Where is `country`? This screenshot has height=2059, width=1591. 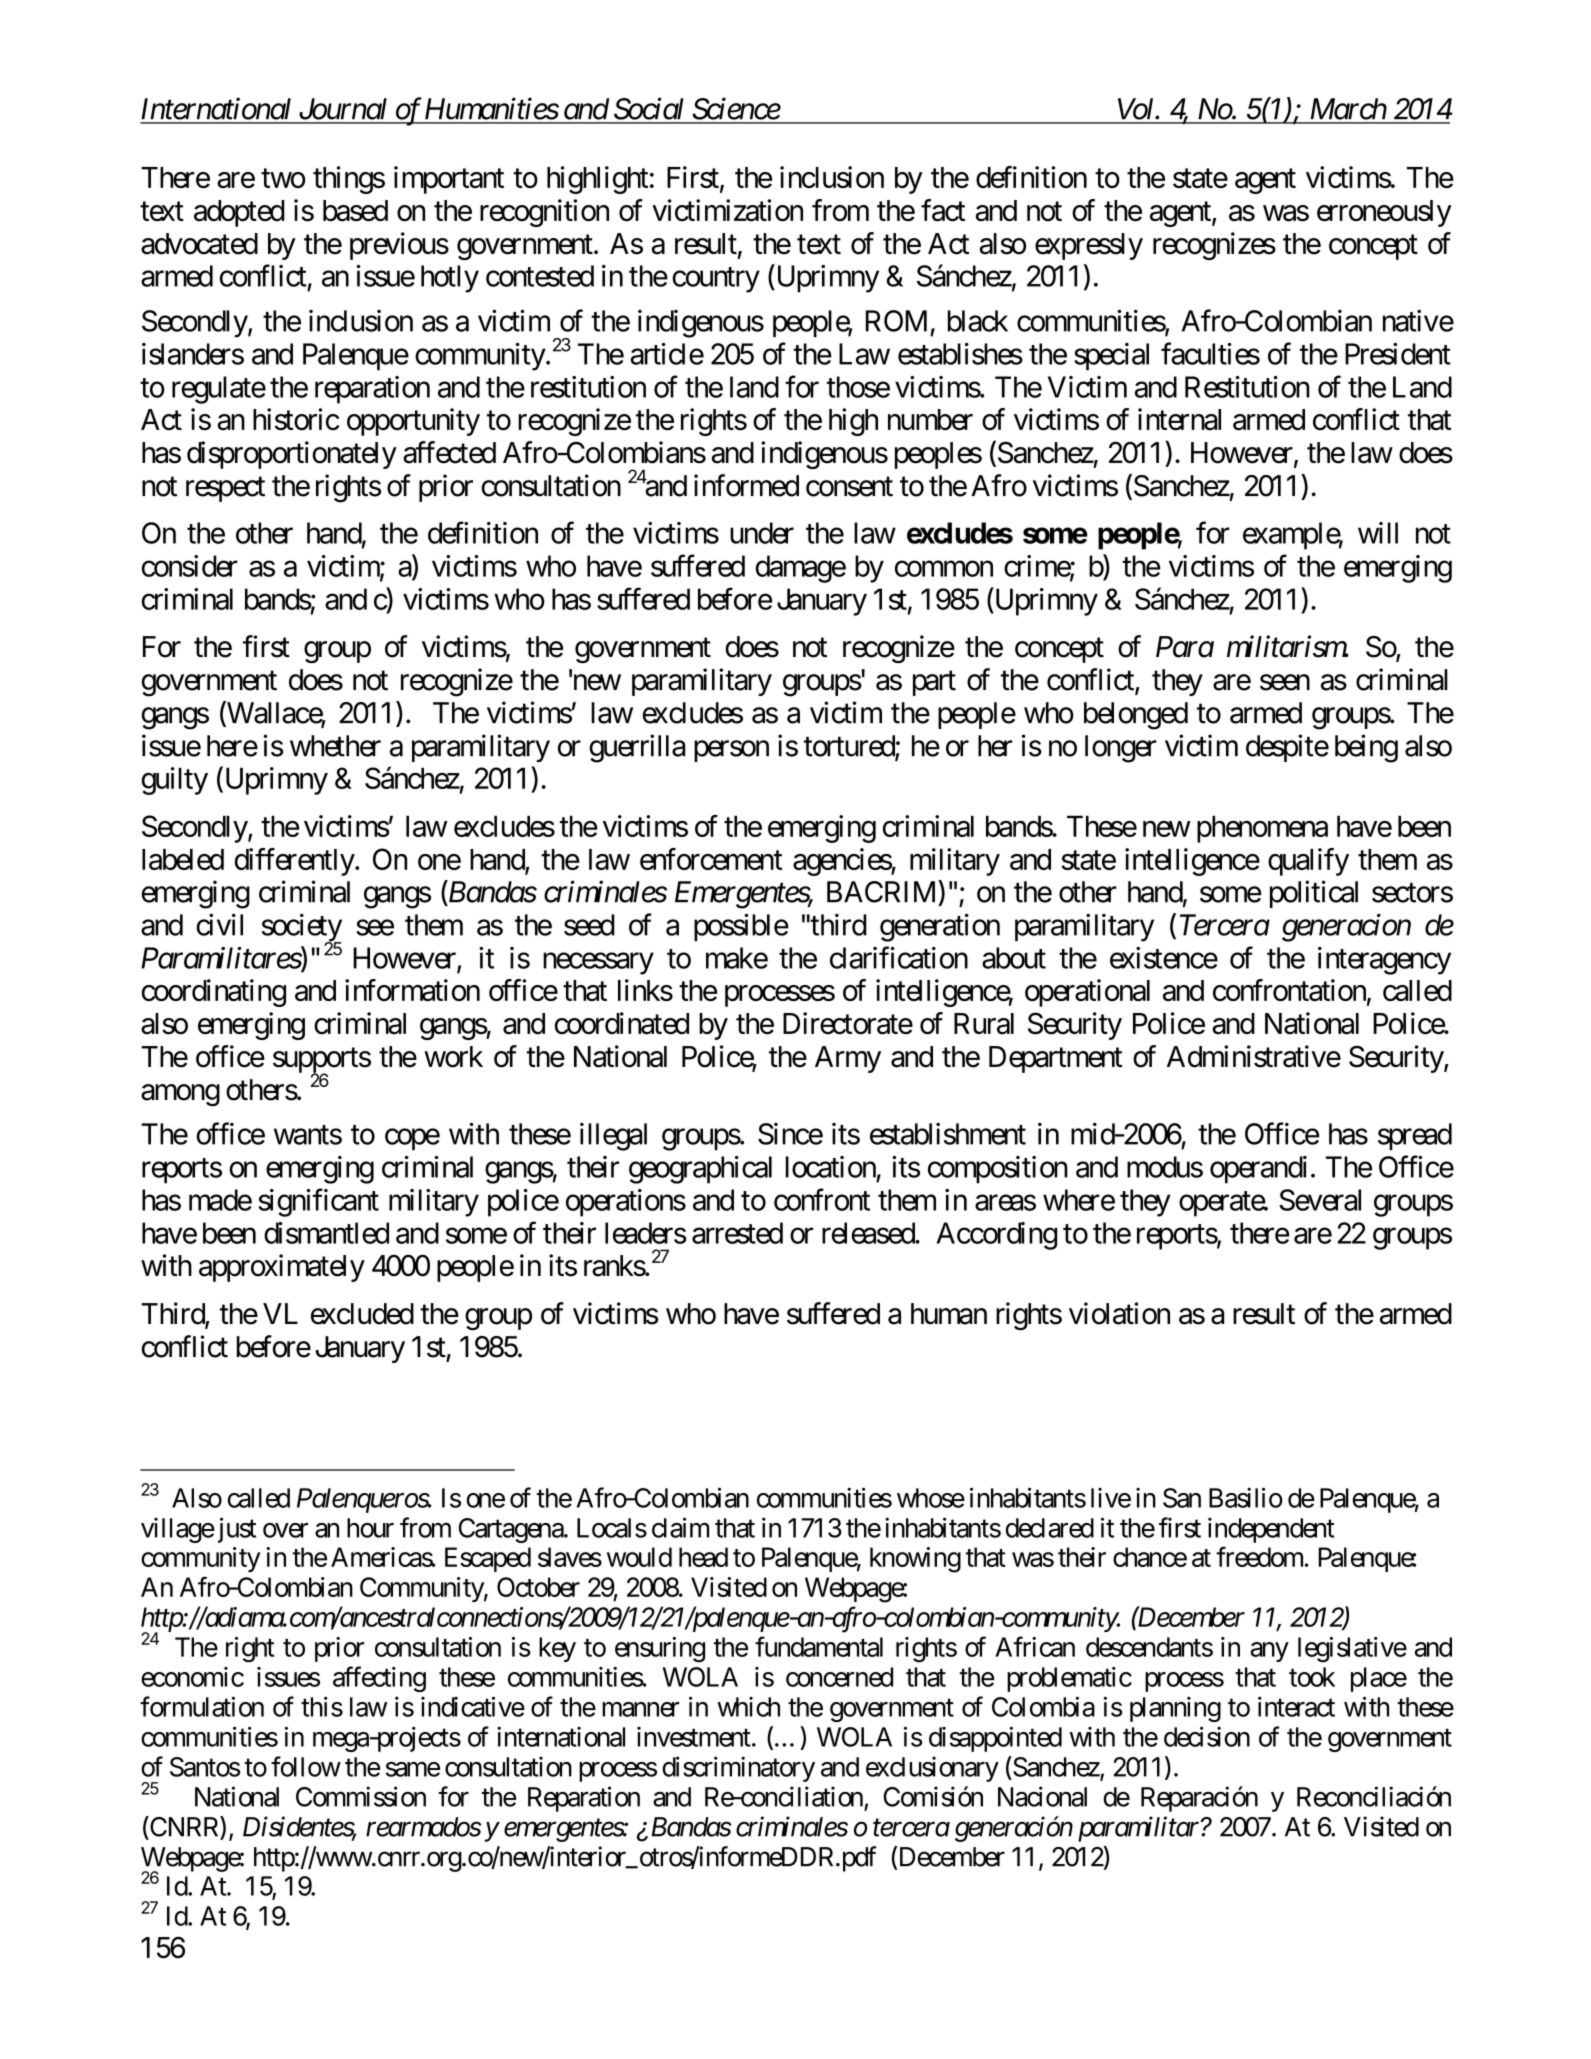 country is located at coordinates (716, 280).
